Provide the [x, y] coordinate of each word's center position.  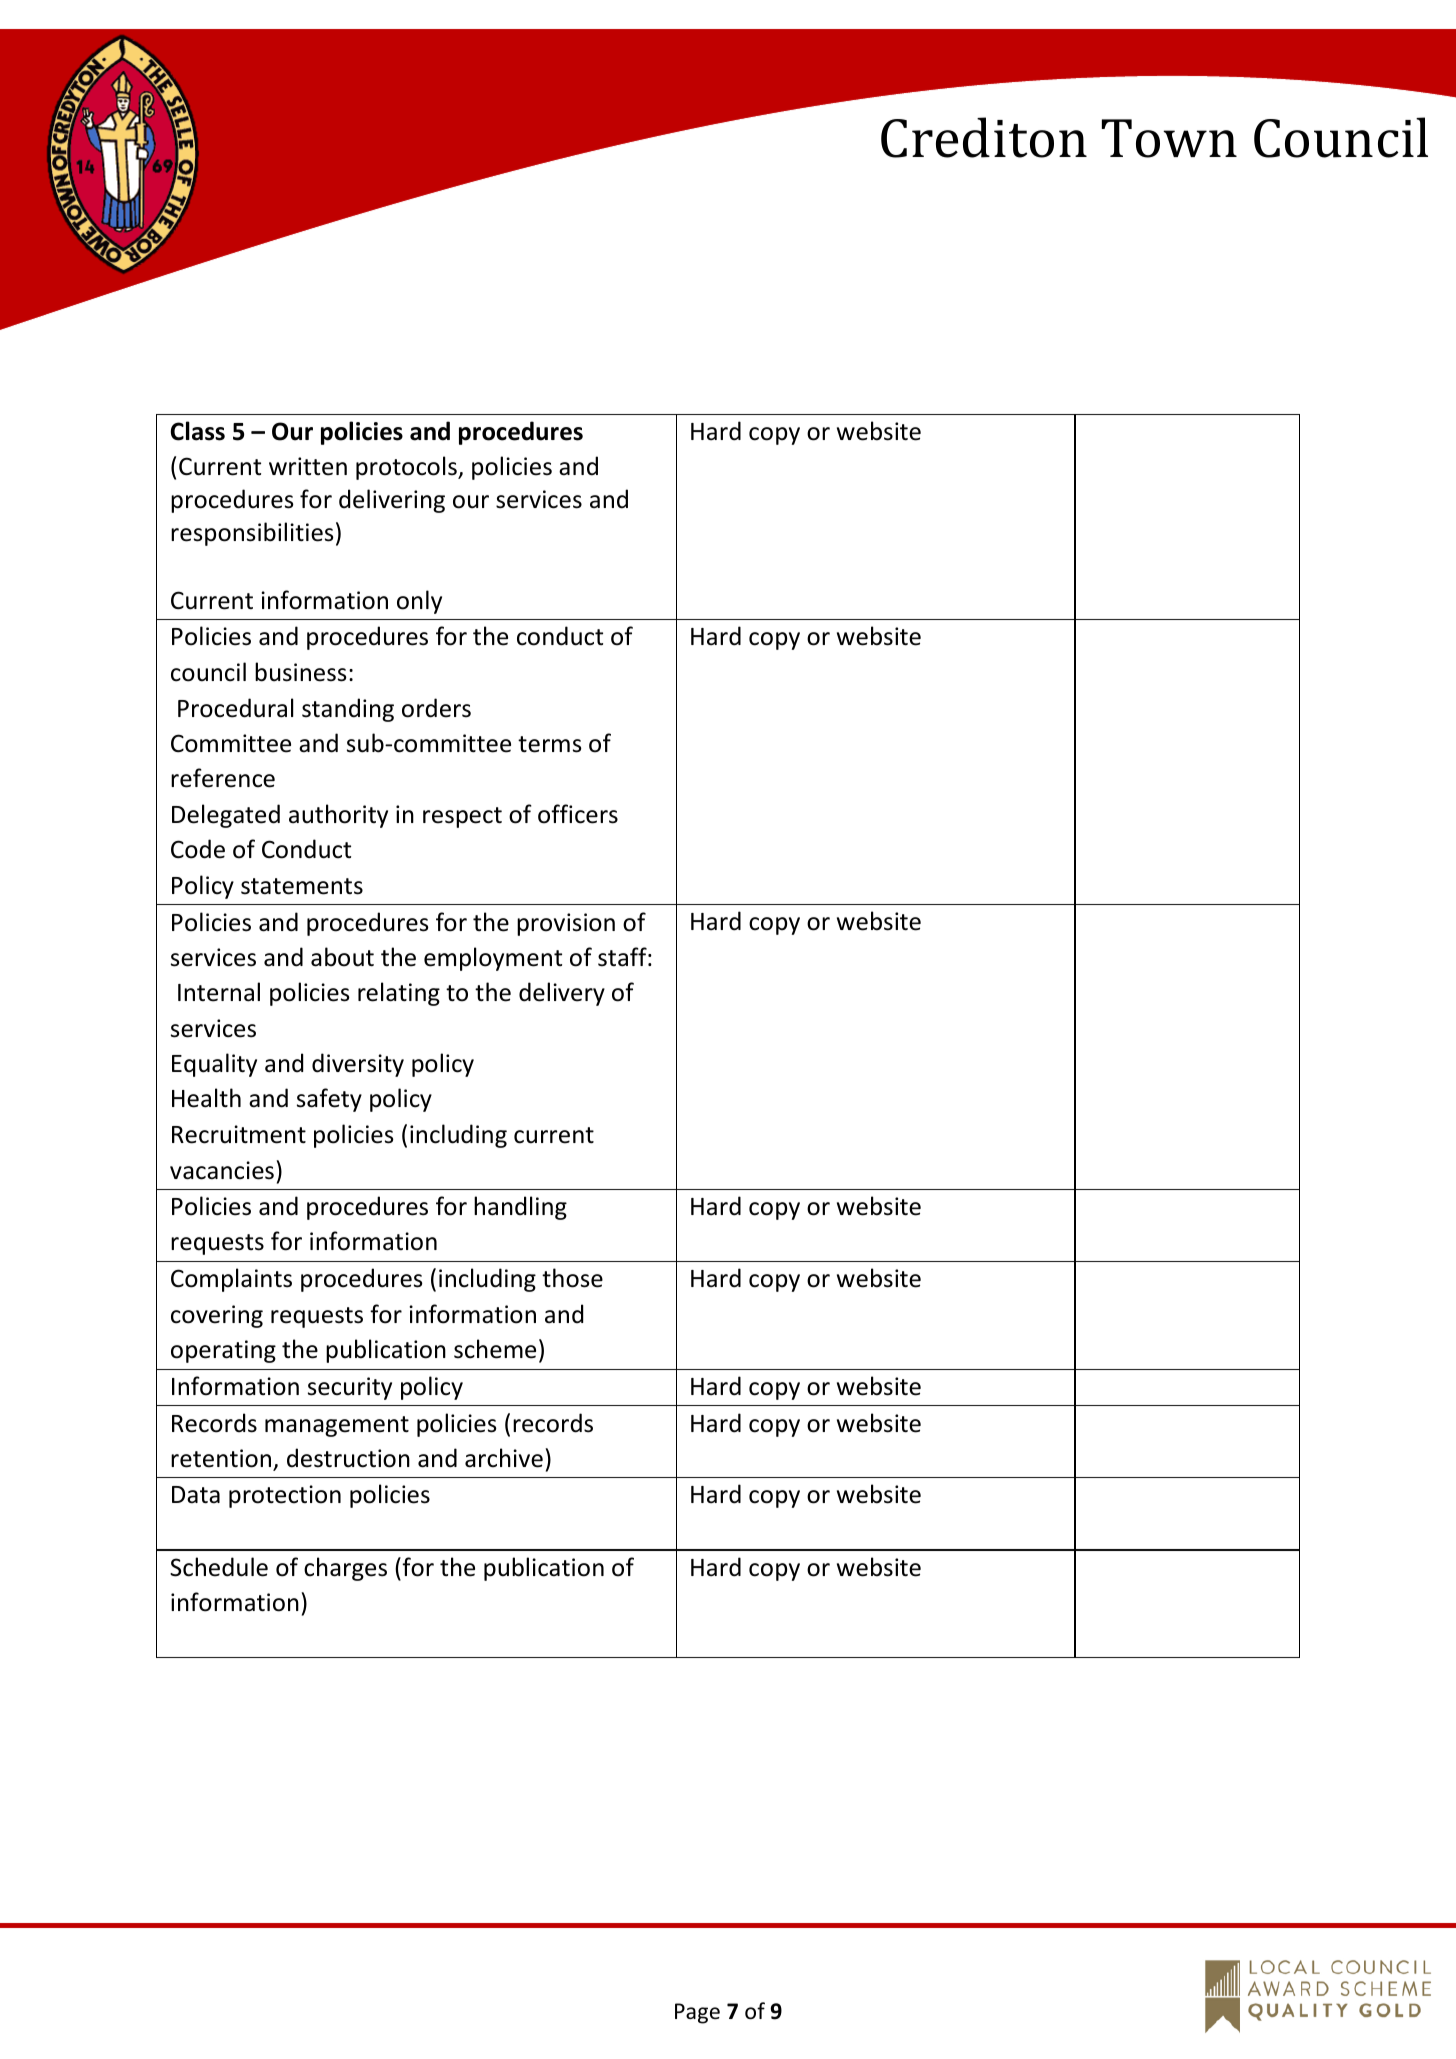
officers [578, 814]
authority [338, 816]
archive [504, 1458]
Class [198, 431]
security [350, 1388]
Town [1169, 138]
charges [345, 1569]
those [572, 1278]
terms [550, 744]
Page [697, 2013]
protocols [407, 468]
